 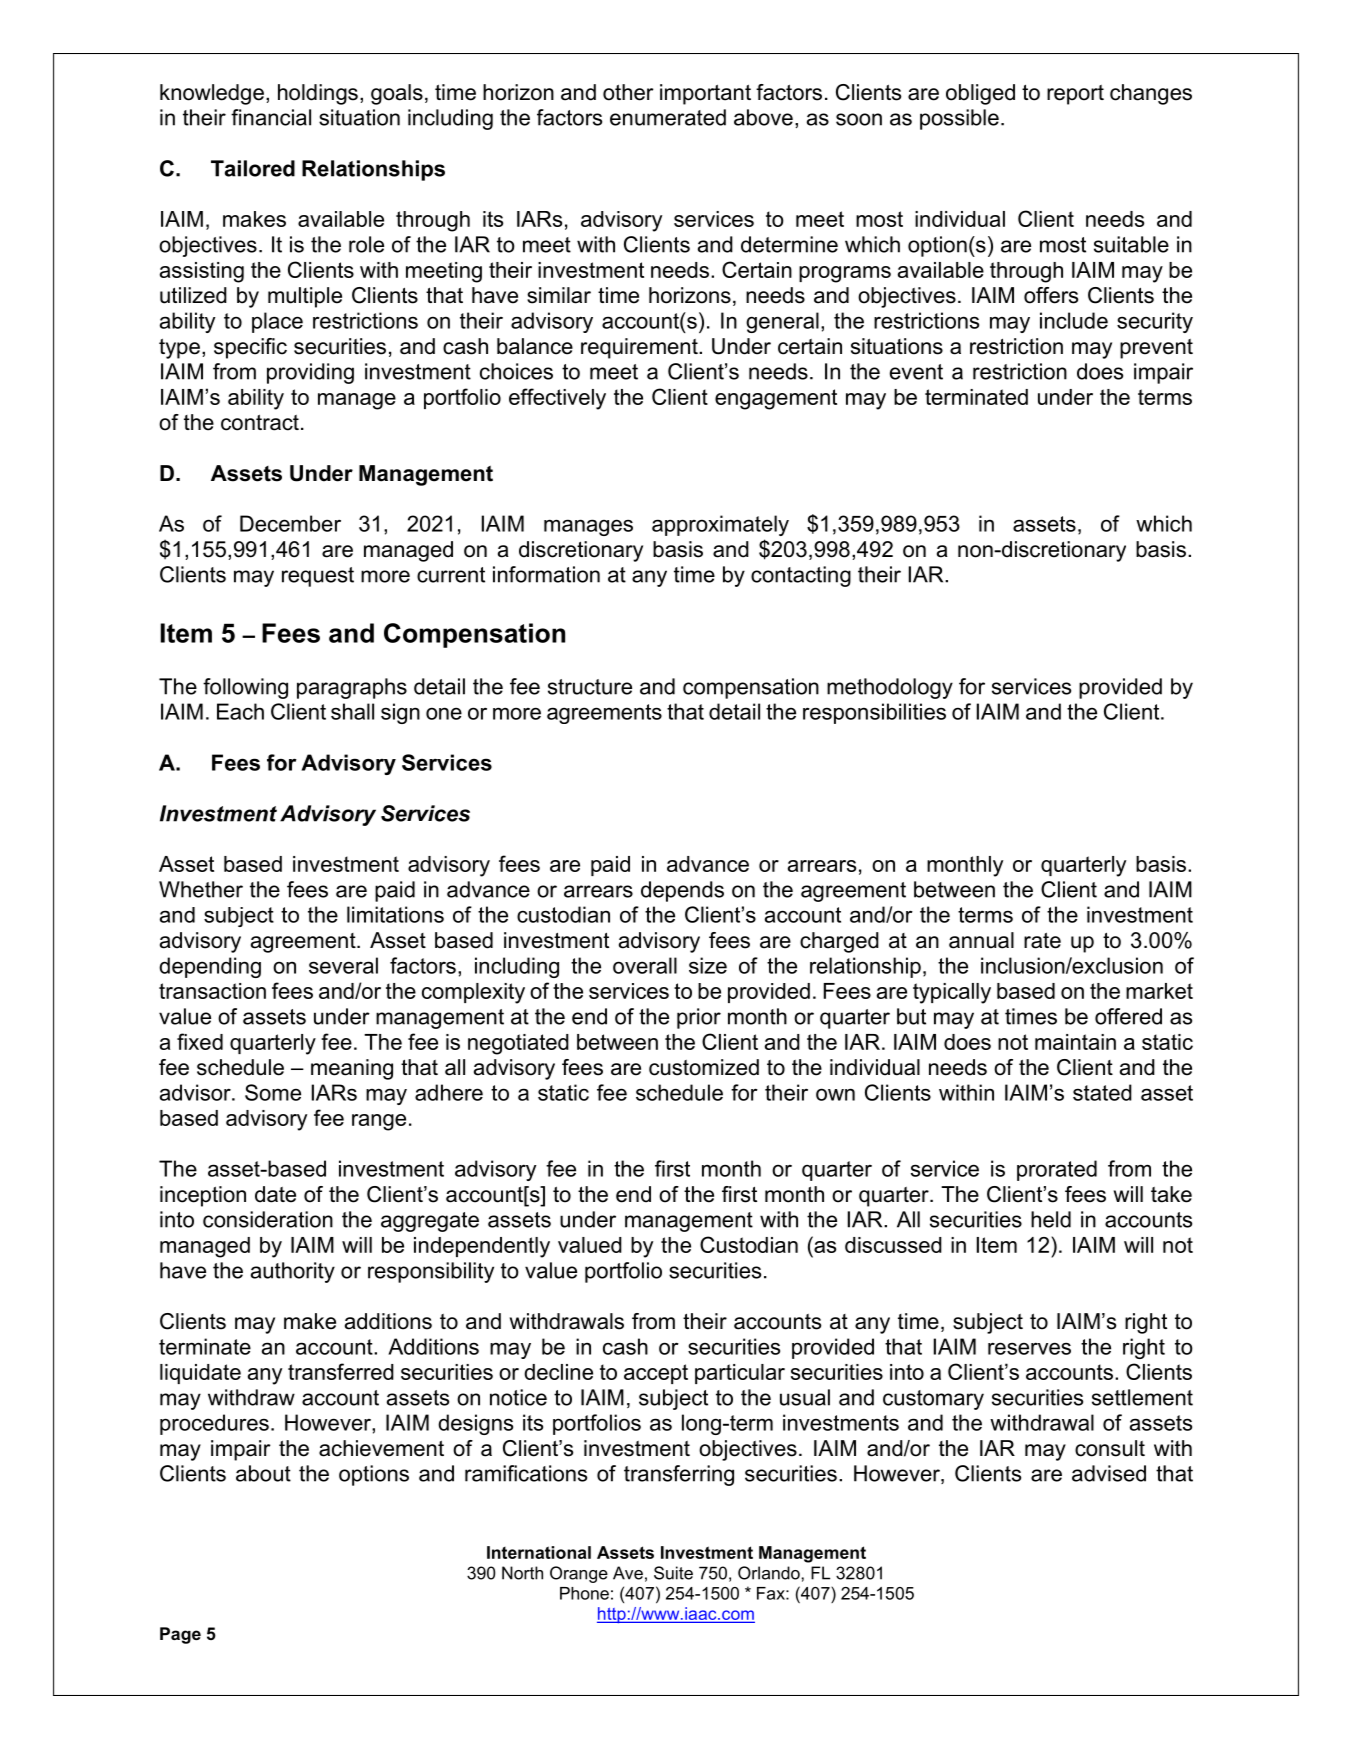 I want to click on Whether, so click(x=201, y=889).
